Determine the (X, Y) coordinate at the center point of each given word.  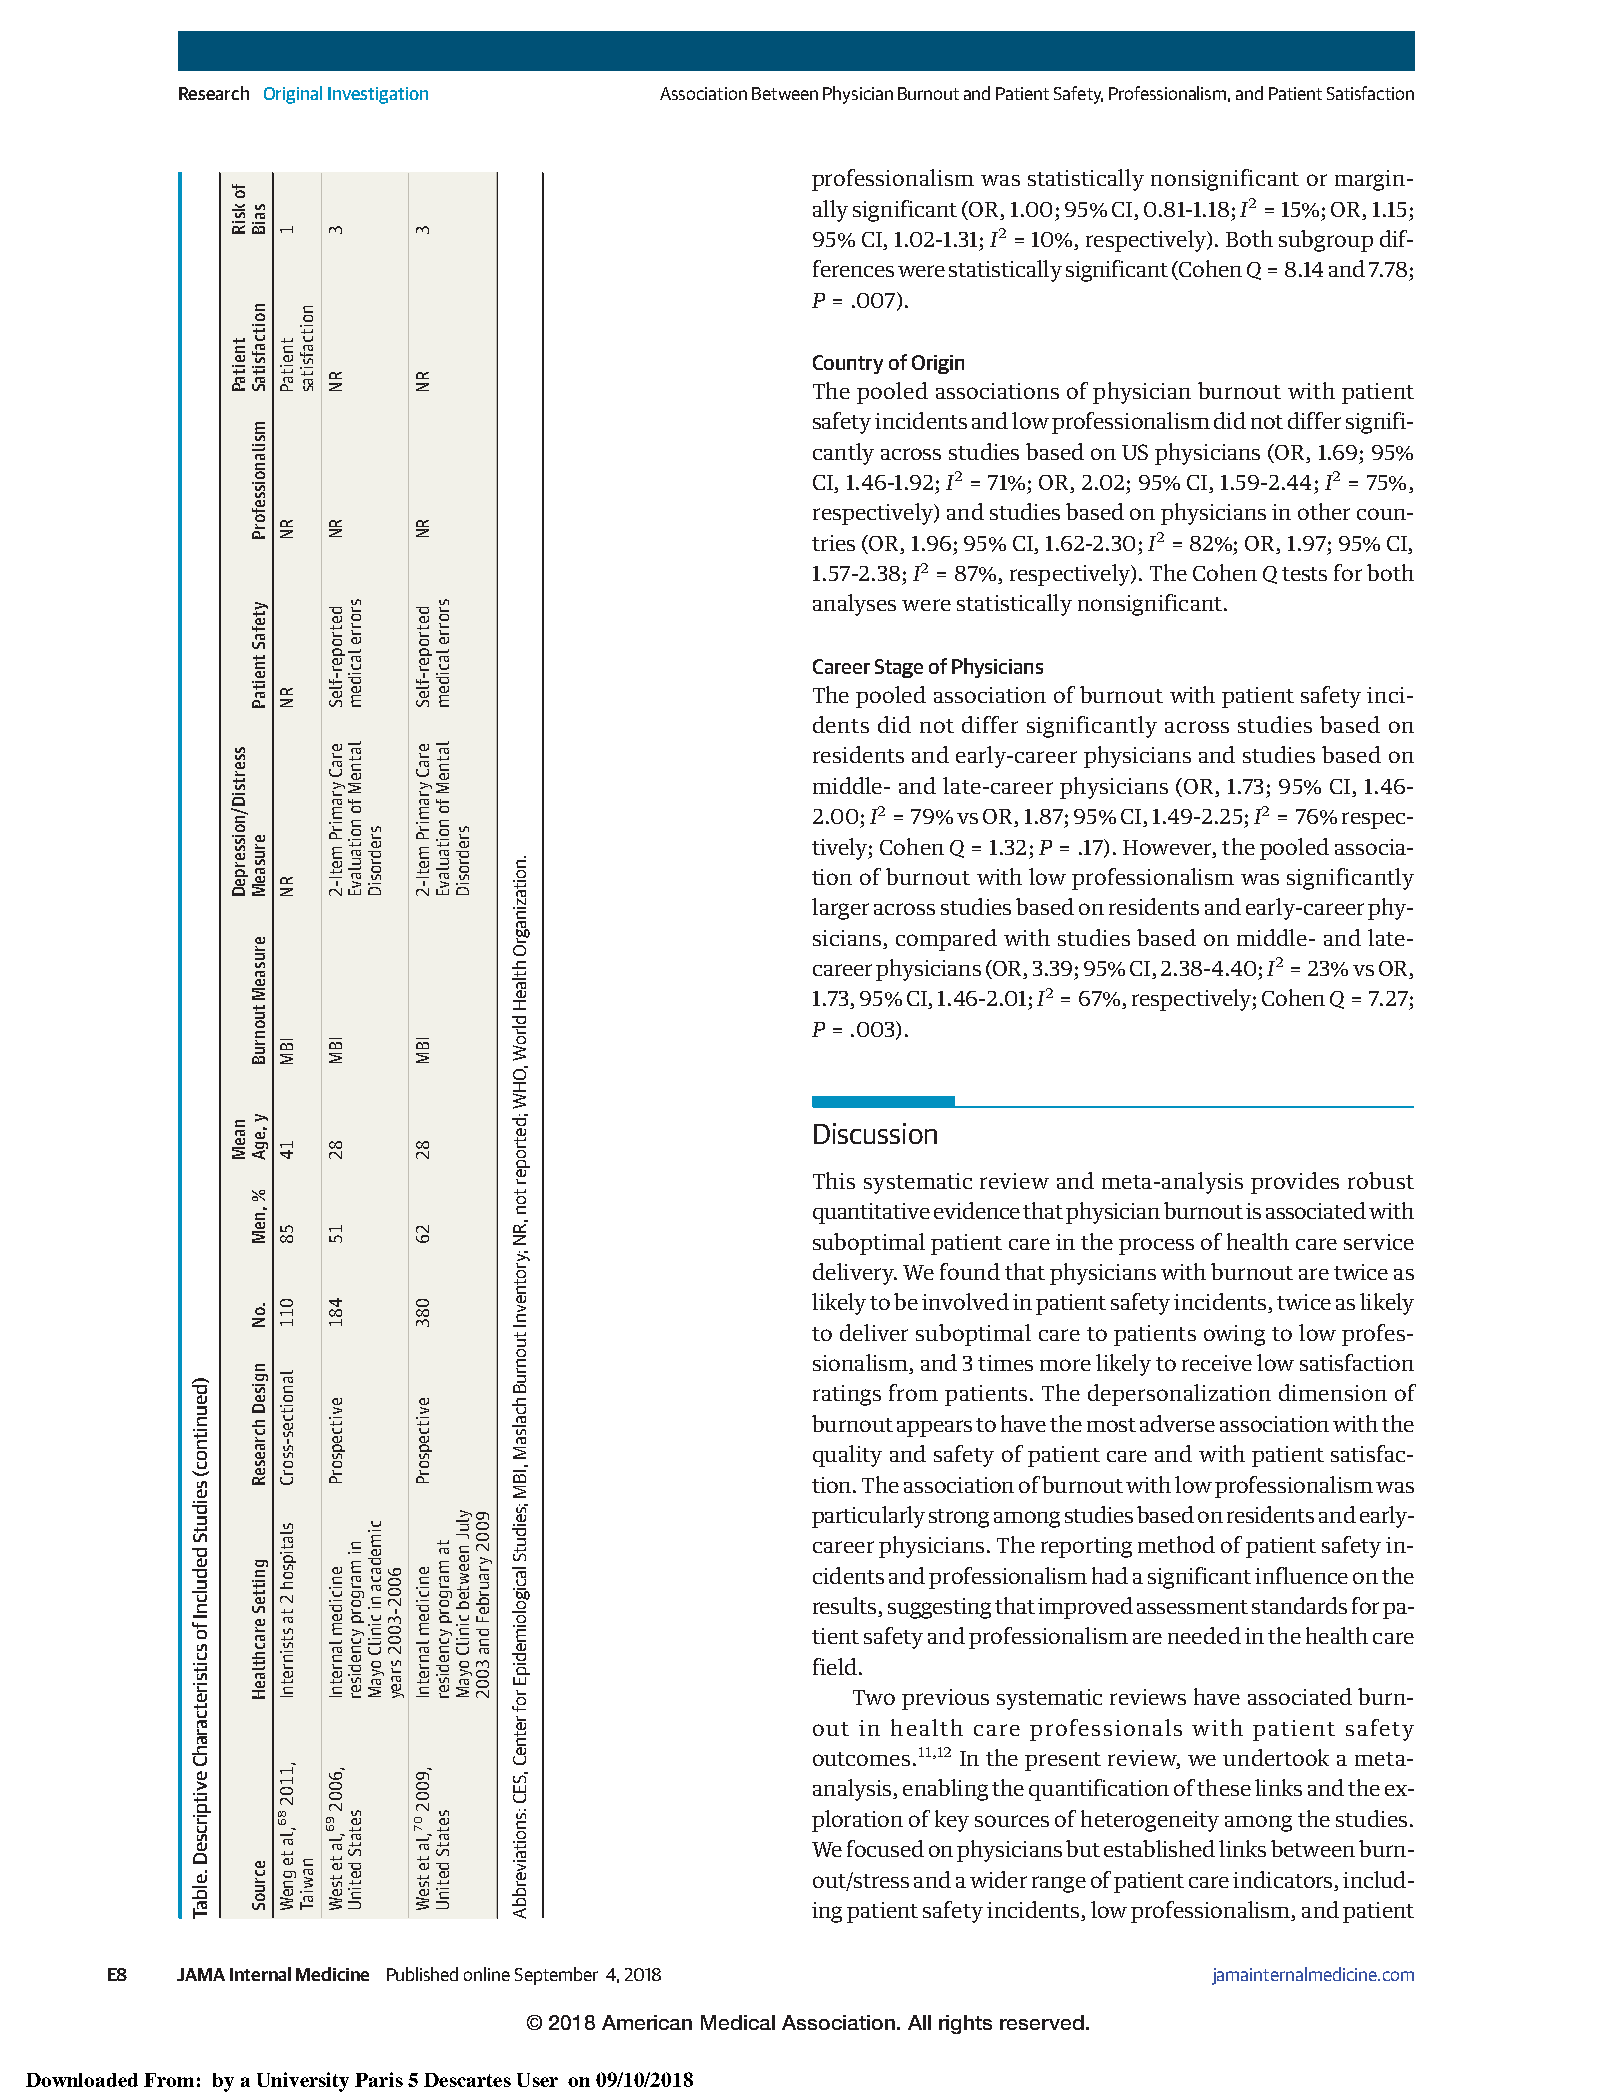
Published (422, 1974)
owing (1234, 1335)
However (1168, 847)
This (834, 1180)
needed (1204, 1635)
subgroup (1326, 241)
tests (1304, 574)
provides (1295, 1183)
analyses (854, 605)
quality (847, 1456)
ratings (847, 1395)
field (835, 1666)
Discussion (875, 1133)
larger (840, 909)
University (303, 2082)
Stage (899, 668)
